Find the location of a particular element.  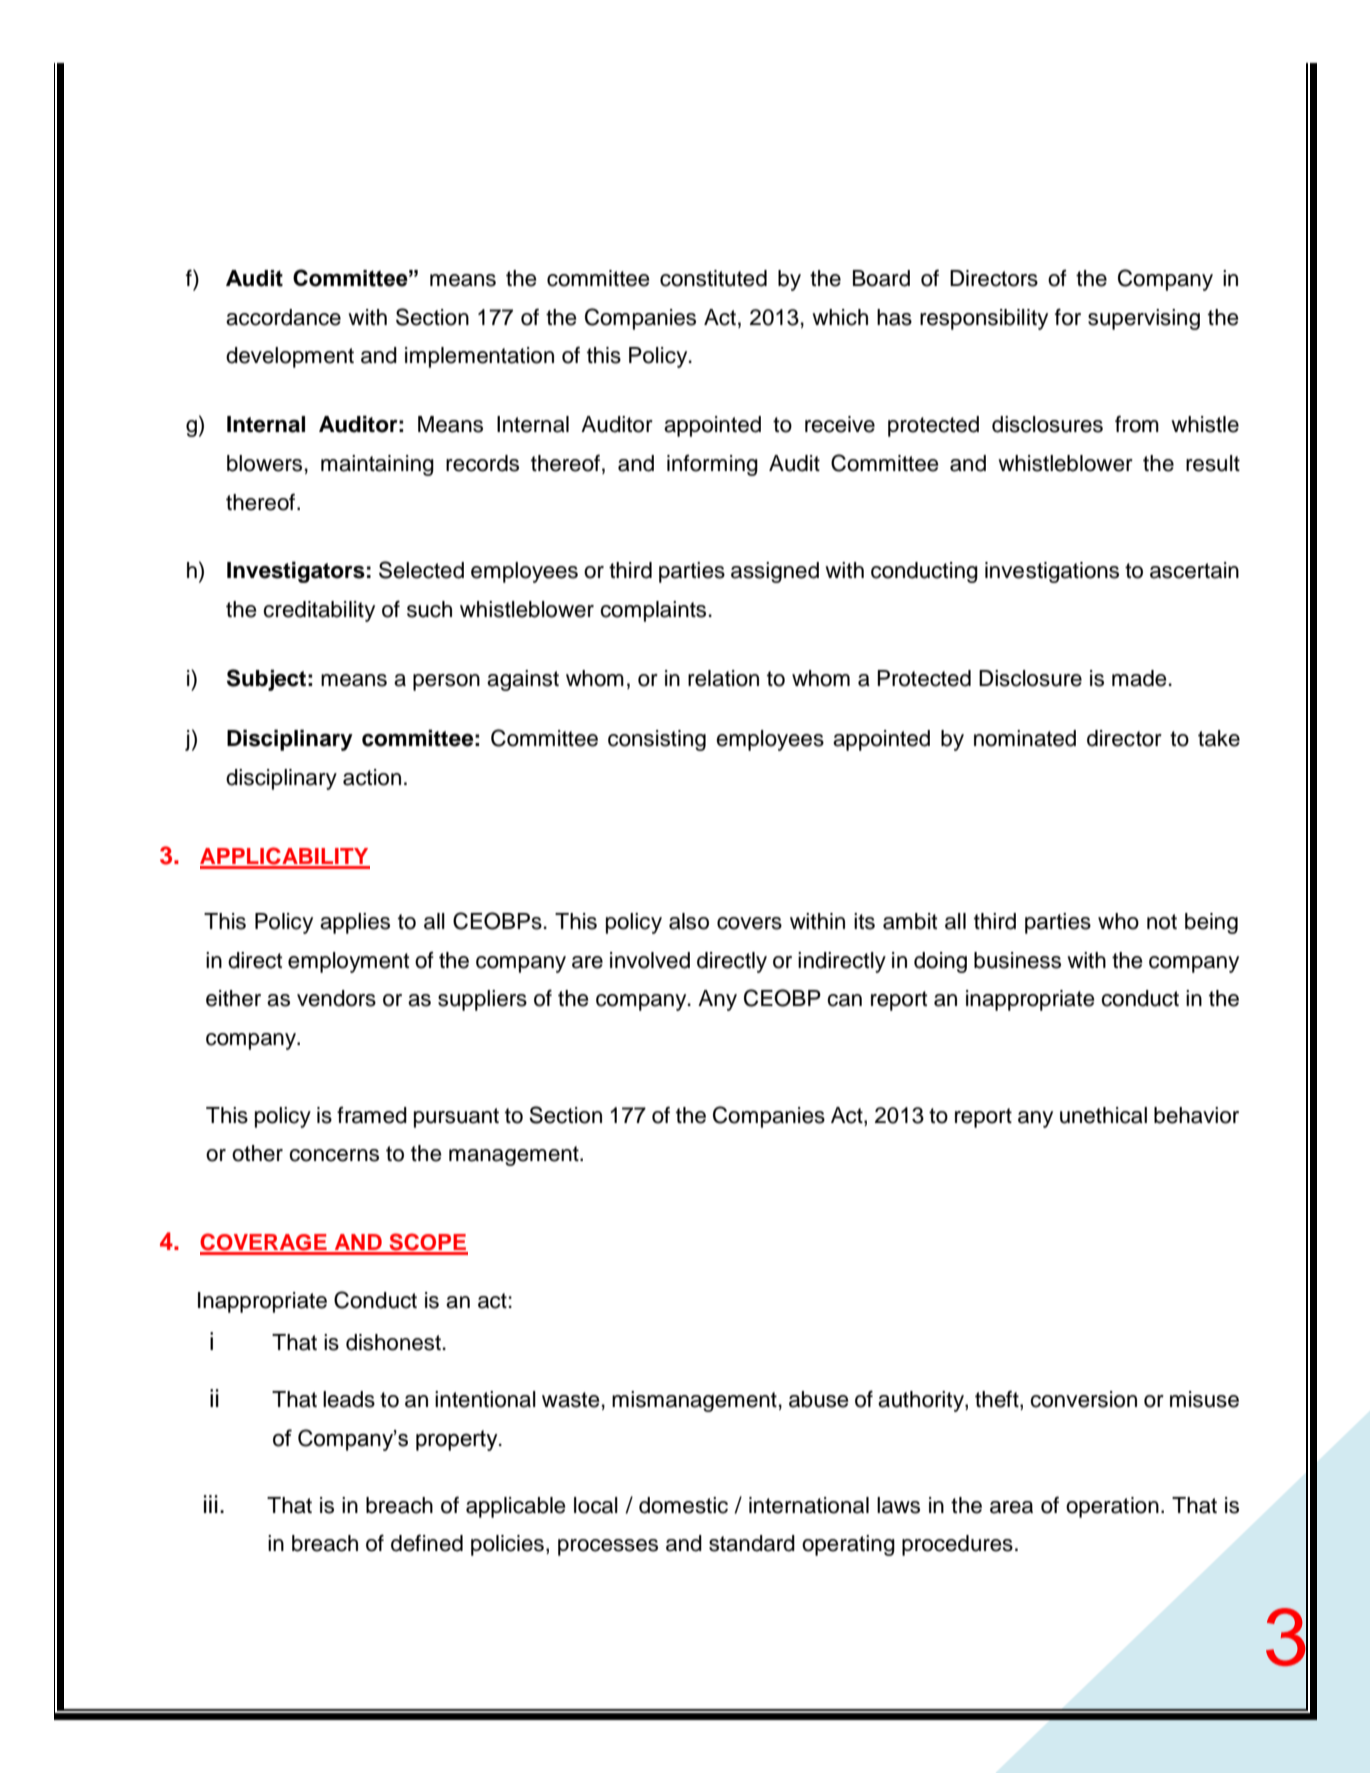

action is located at coordinates (372, 777).
